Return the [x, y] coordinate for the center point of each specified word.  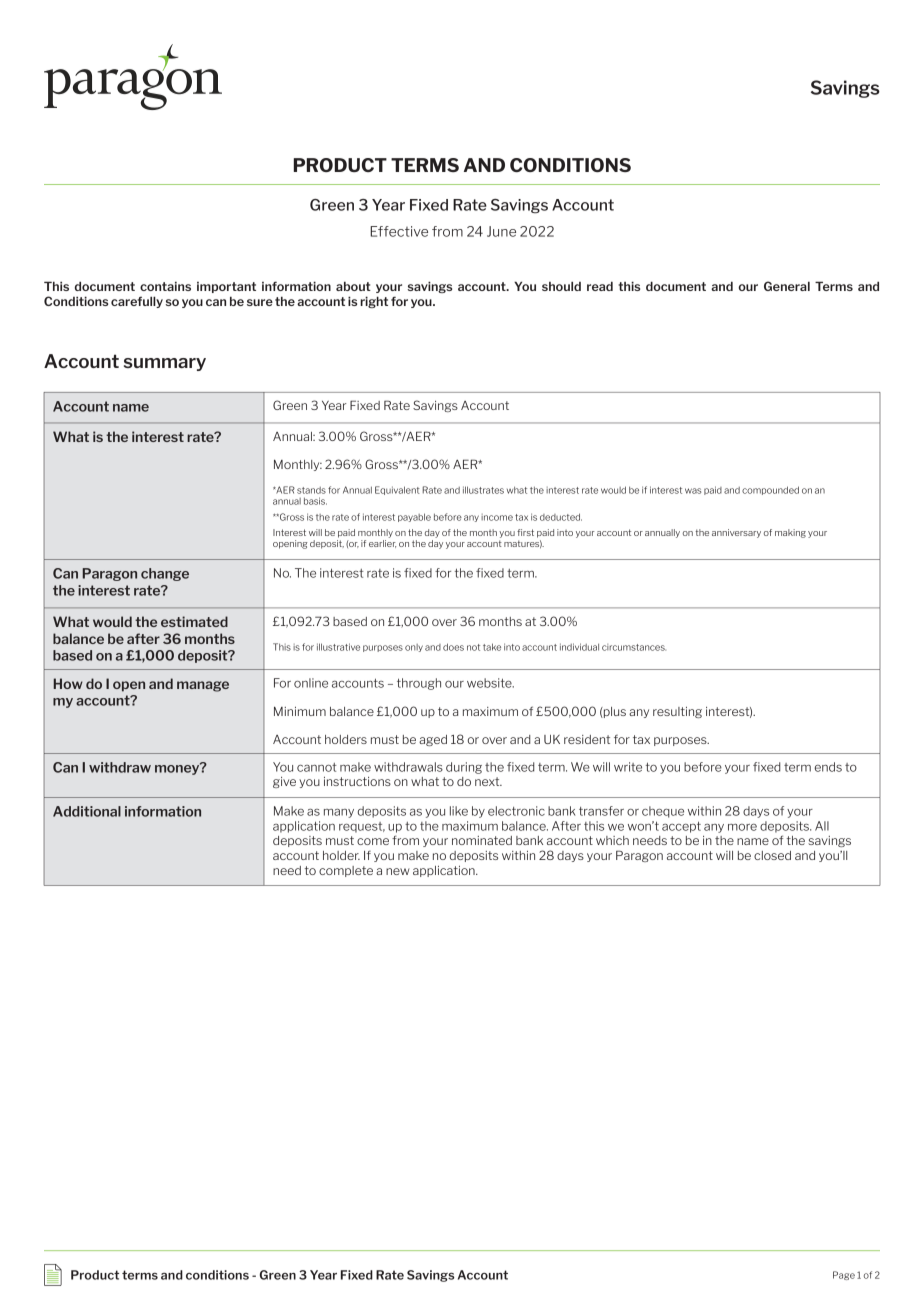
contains [165, 286]
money [178, 768]
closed [772, 855]
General [787, 286]
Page [844, 1275]
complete [346, 871]
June [501, 231]
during [464, 768]
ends [828, 767]
